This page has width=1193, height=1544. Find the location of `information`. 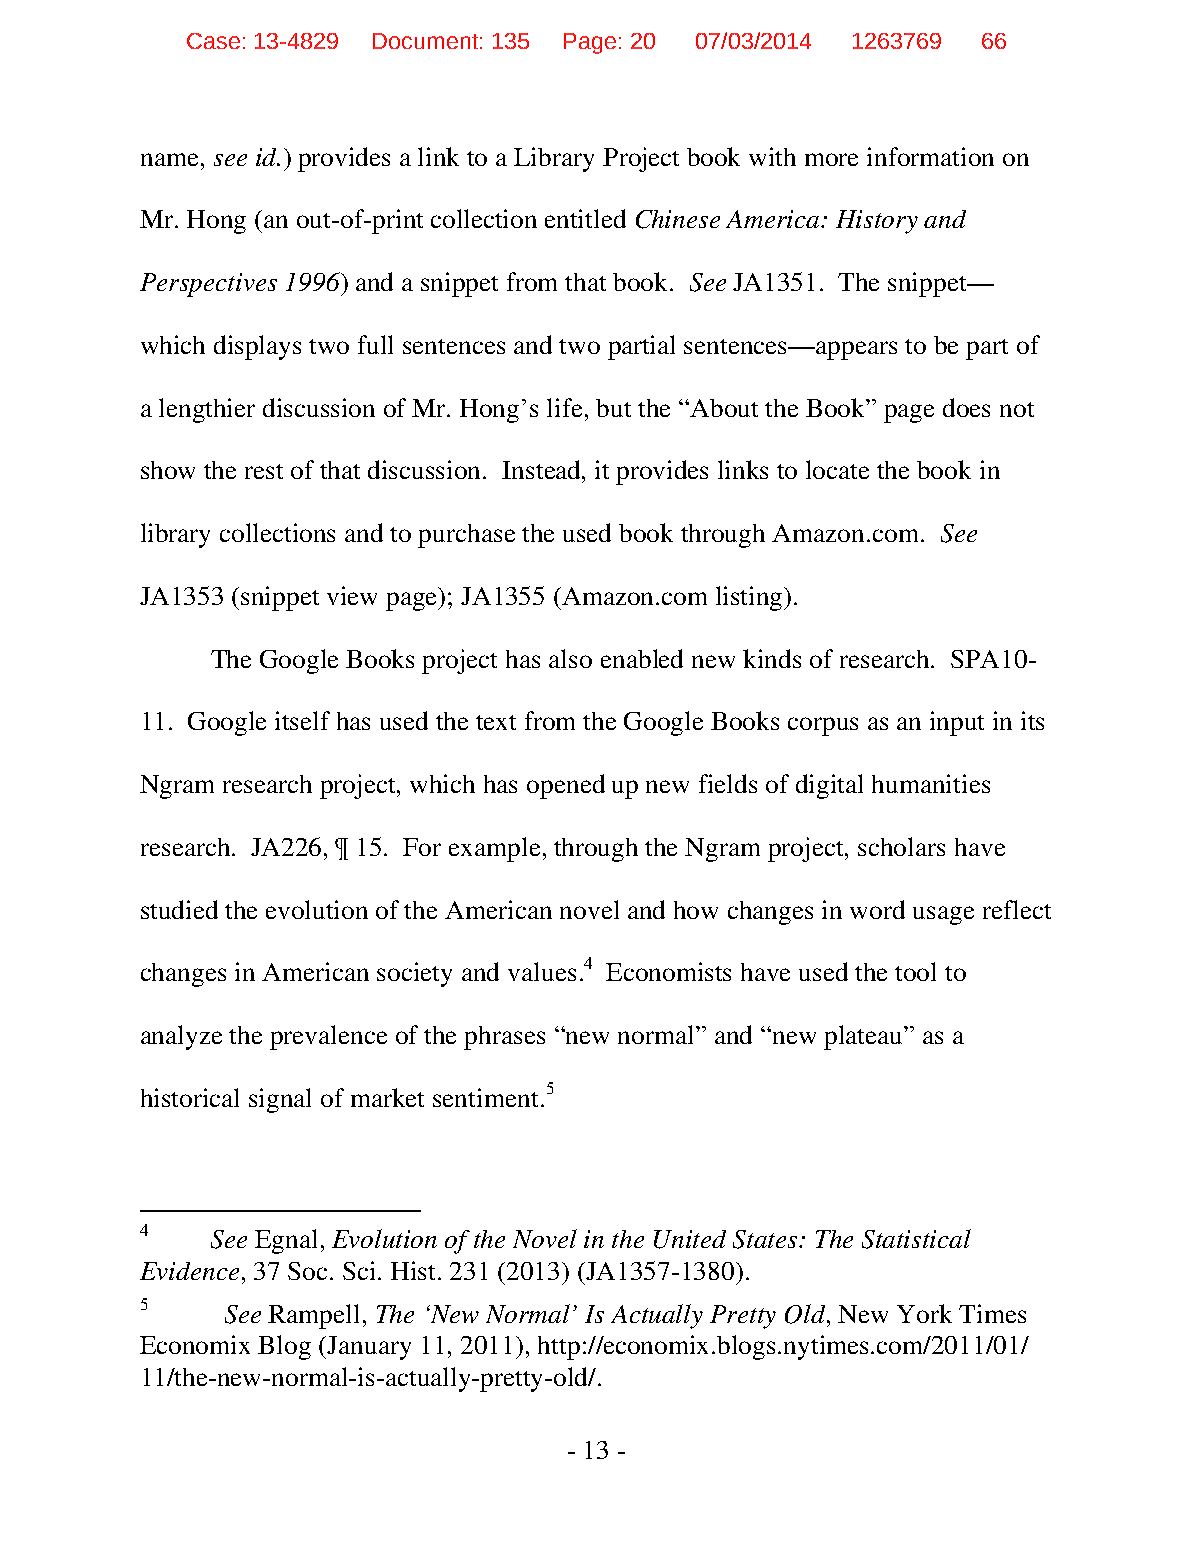

information is located at coordinates (930, 156).
